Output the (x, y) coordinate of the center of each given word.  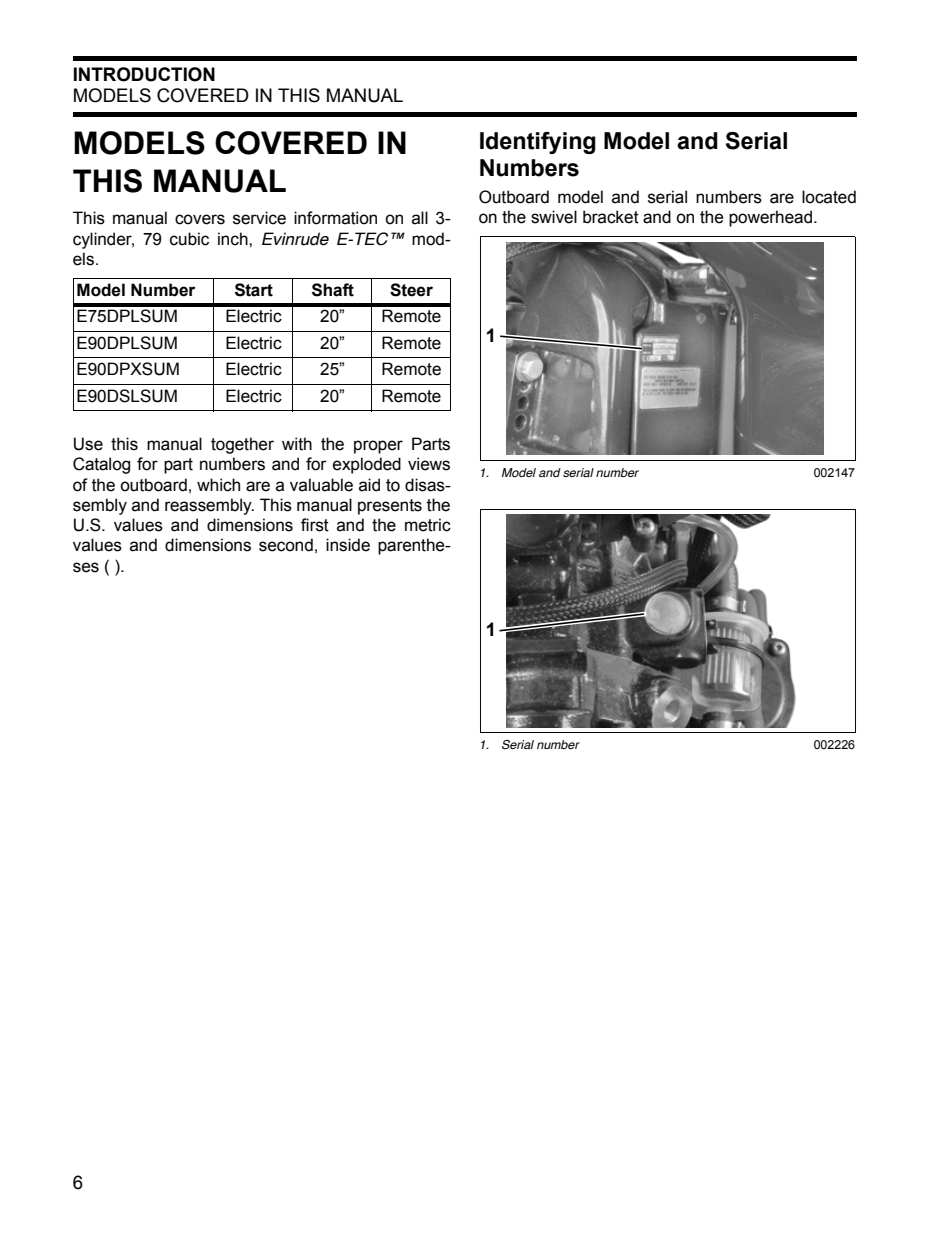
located (829, 197)
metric (428, 525)
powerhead (770, 218)
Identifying (538, 143)
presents (390, 507)
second (286, 545)
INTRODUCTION (144, 74)
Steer (411, 290)
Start (254, 290)
